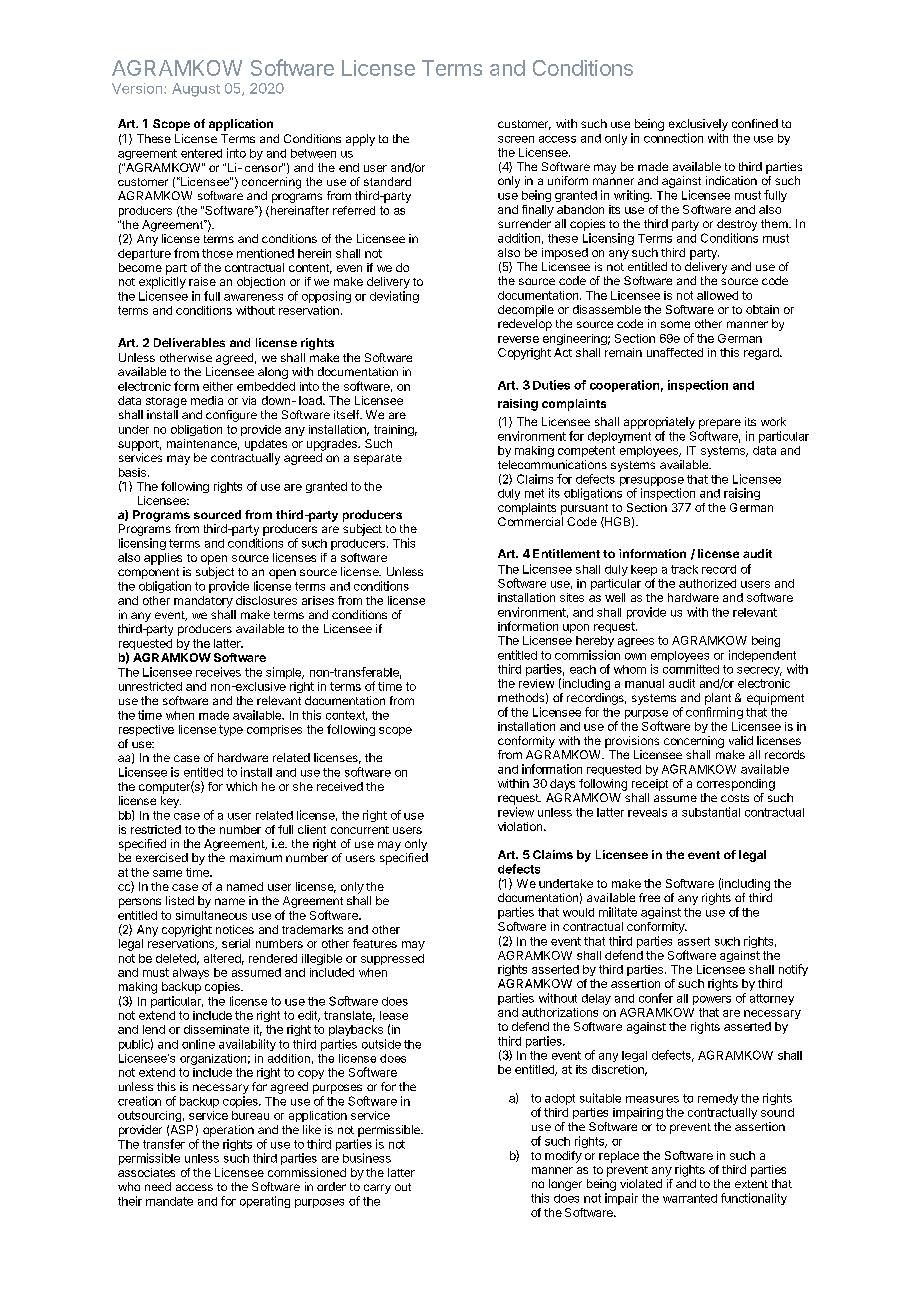 The width and height of the image is (924, 1308). Describe the element at coordinates (755, 123) in the image. I see `confined` at that location.
